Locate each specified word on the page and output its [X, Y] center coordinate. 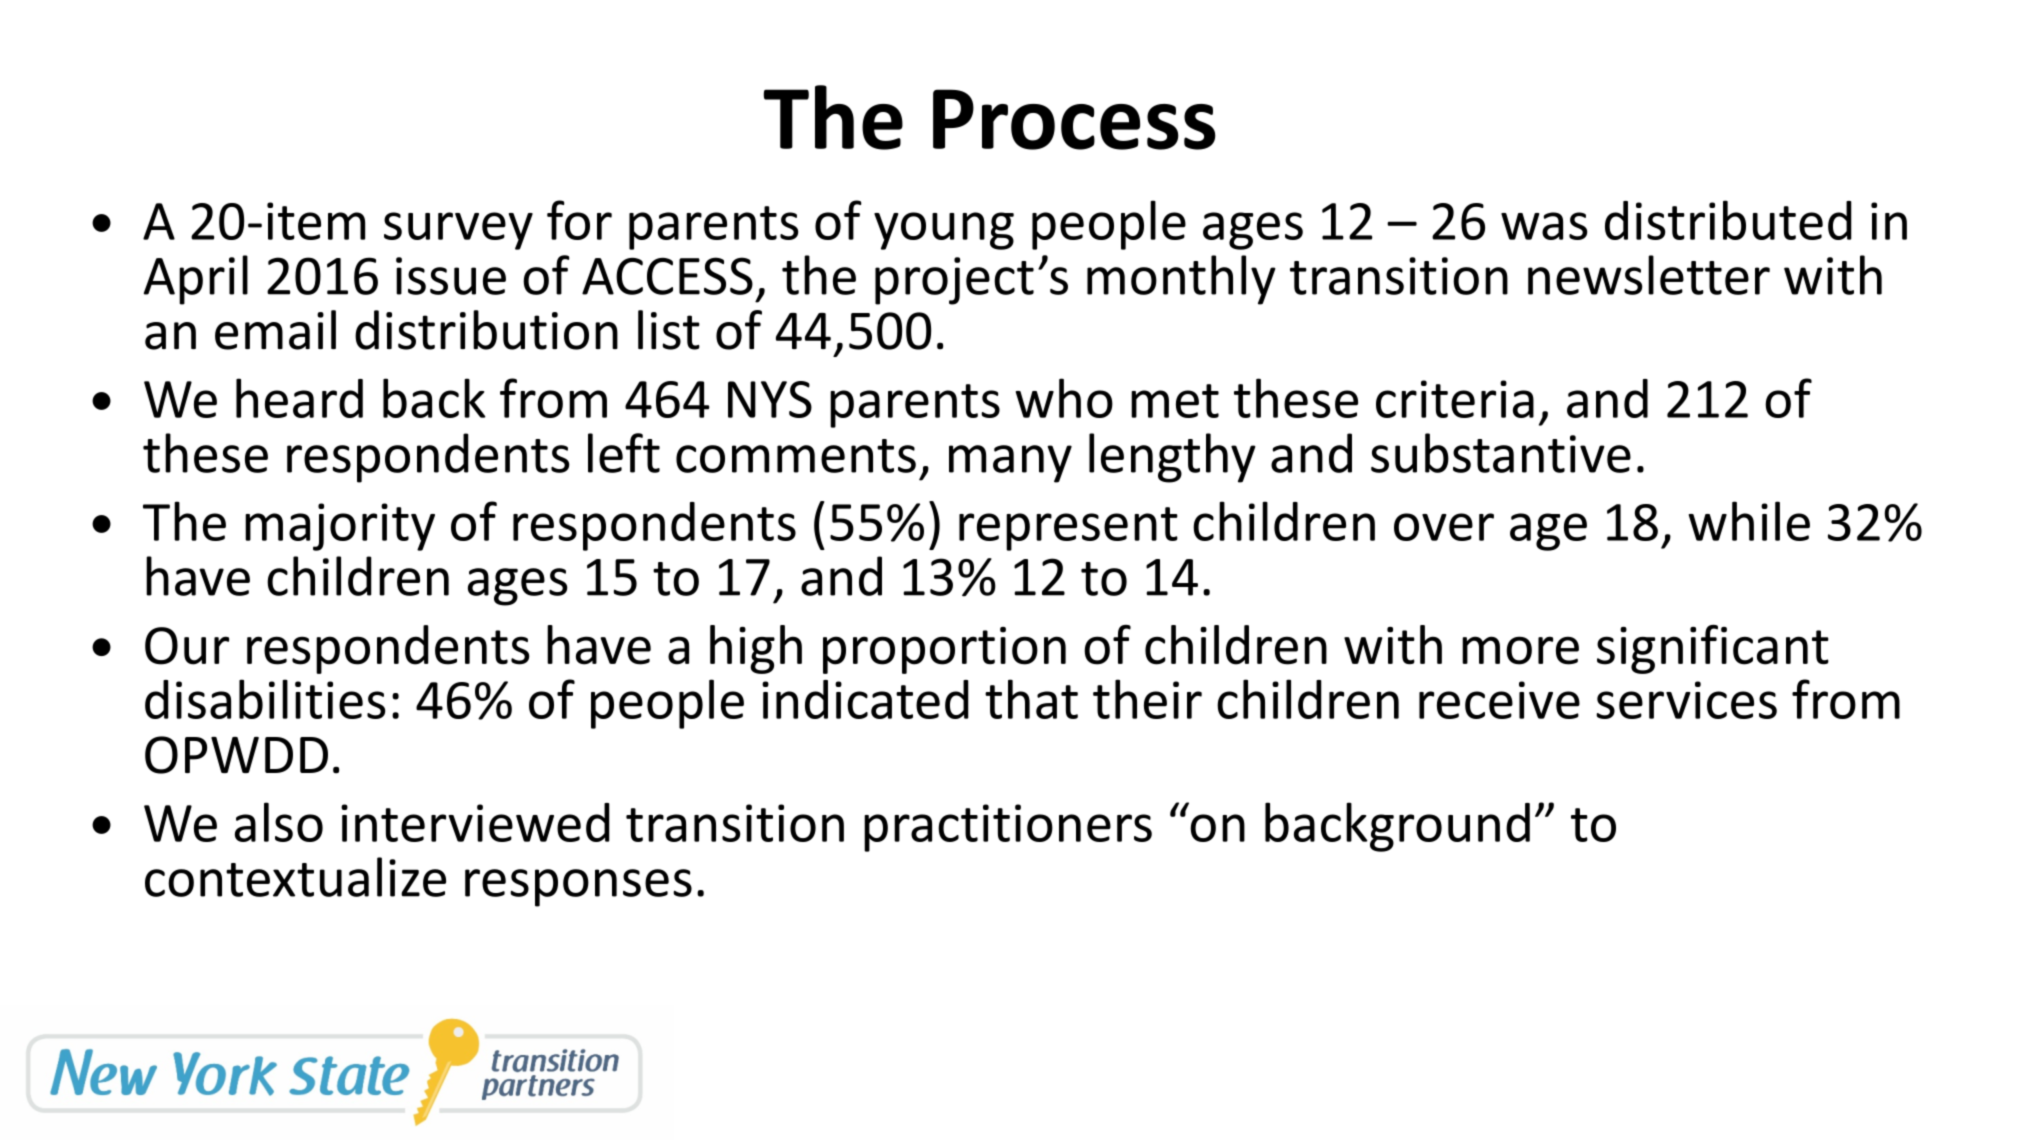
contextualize [295, 877]
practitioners [1008, 828]
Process [1074, 119]
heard [299, 398]
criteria [1455, 399]
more [1520, 650]
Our [187, 646]
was [1544, 226]
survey [458, 231]
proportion [944, 650]
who [1064, 398]
